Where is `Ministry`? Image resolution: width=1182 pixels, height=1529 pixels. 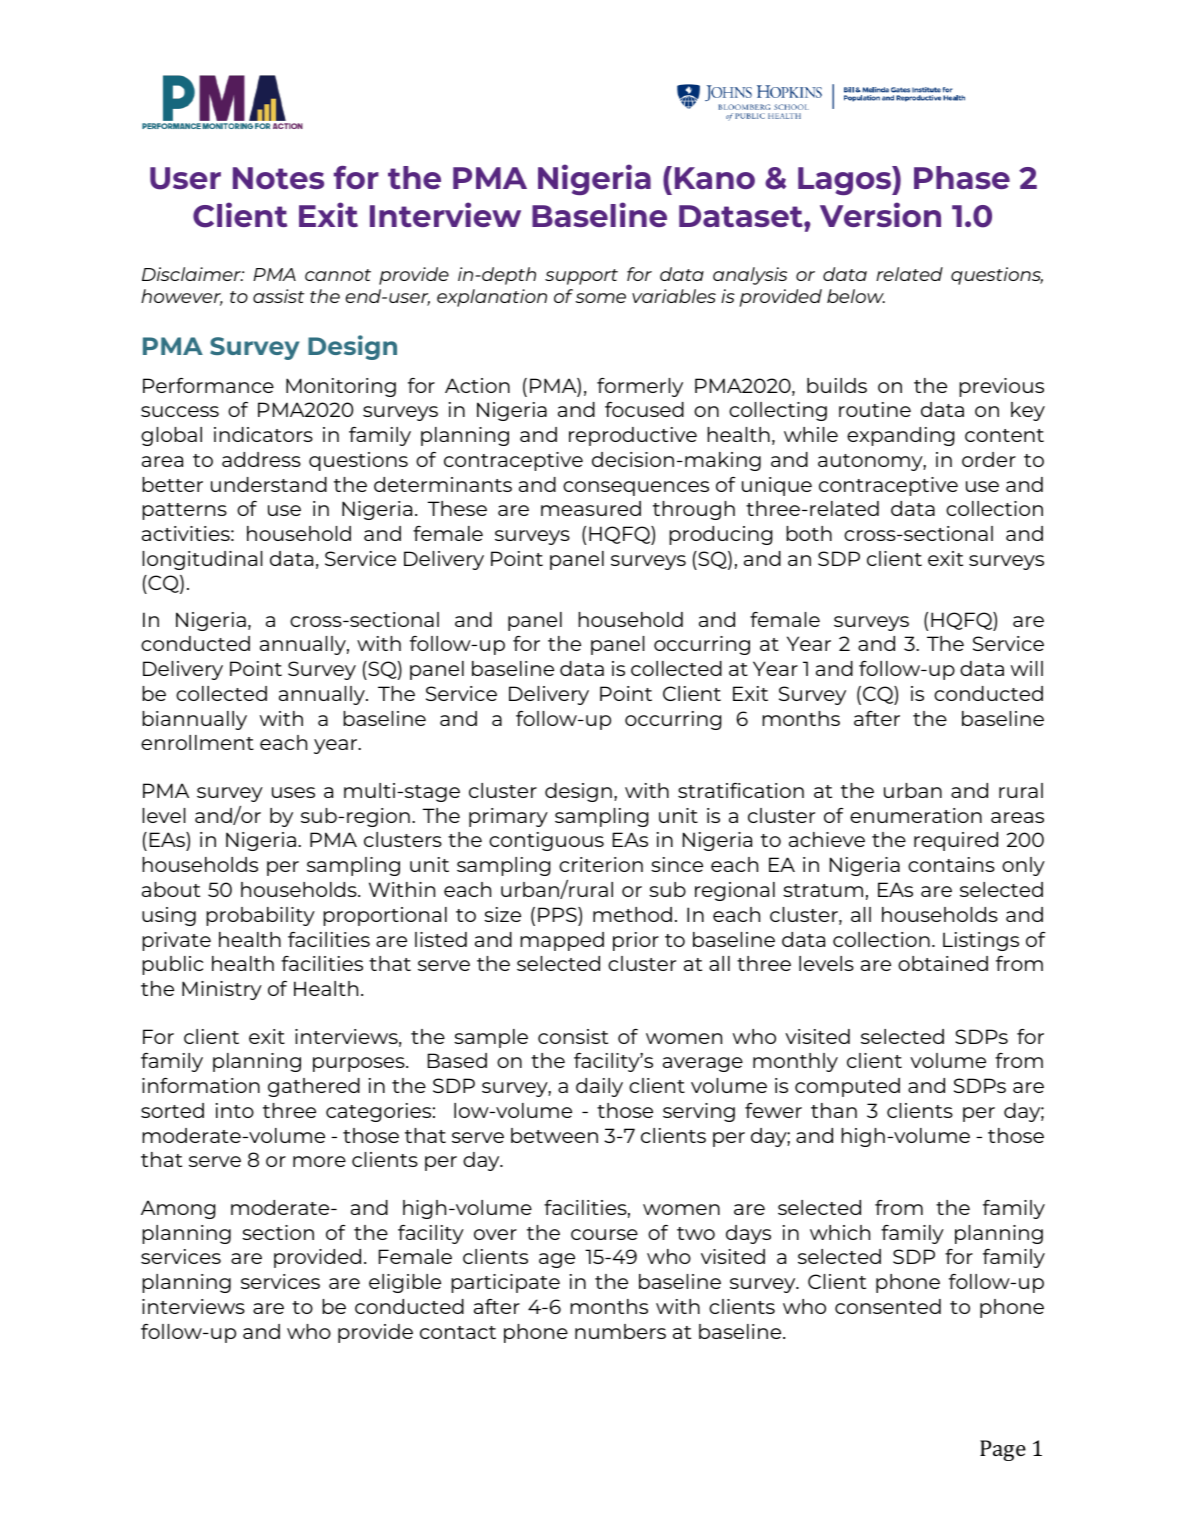
Ministry is located at coordinates (222, 990).
